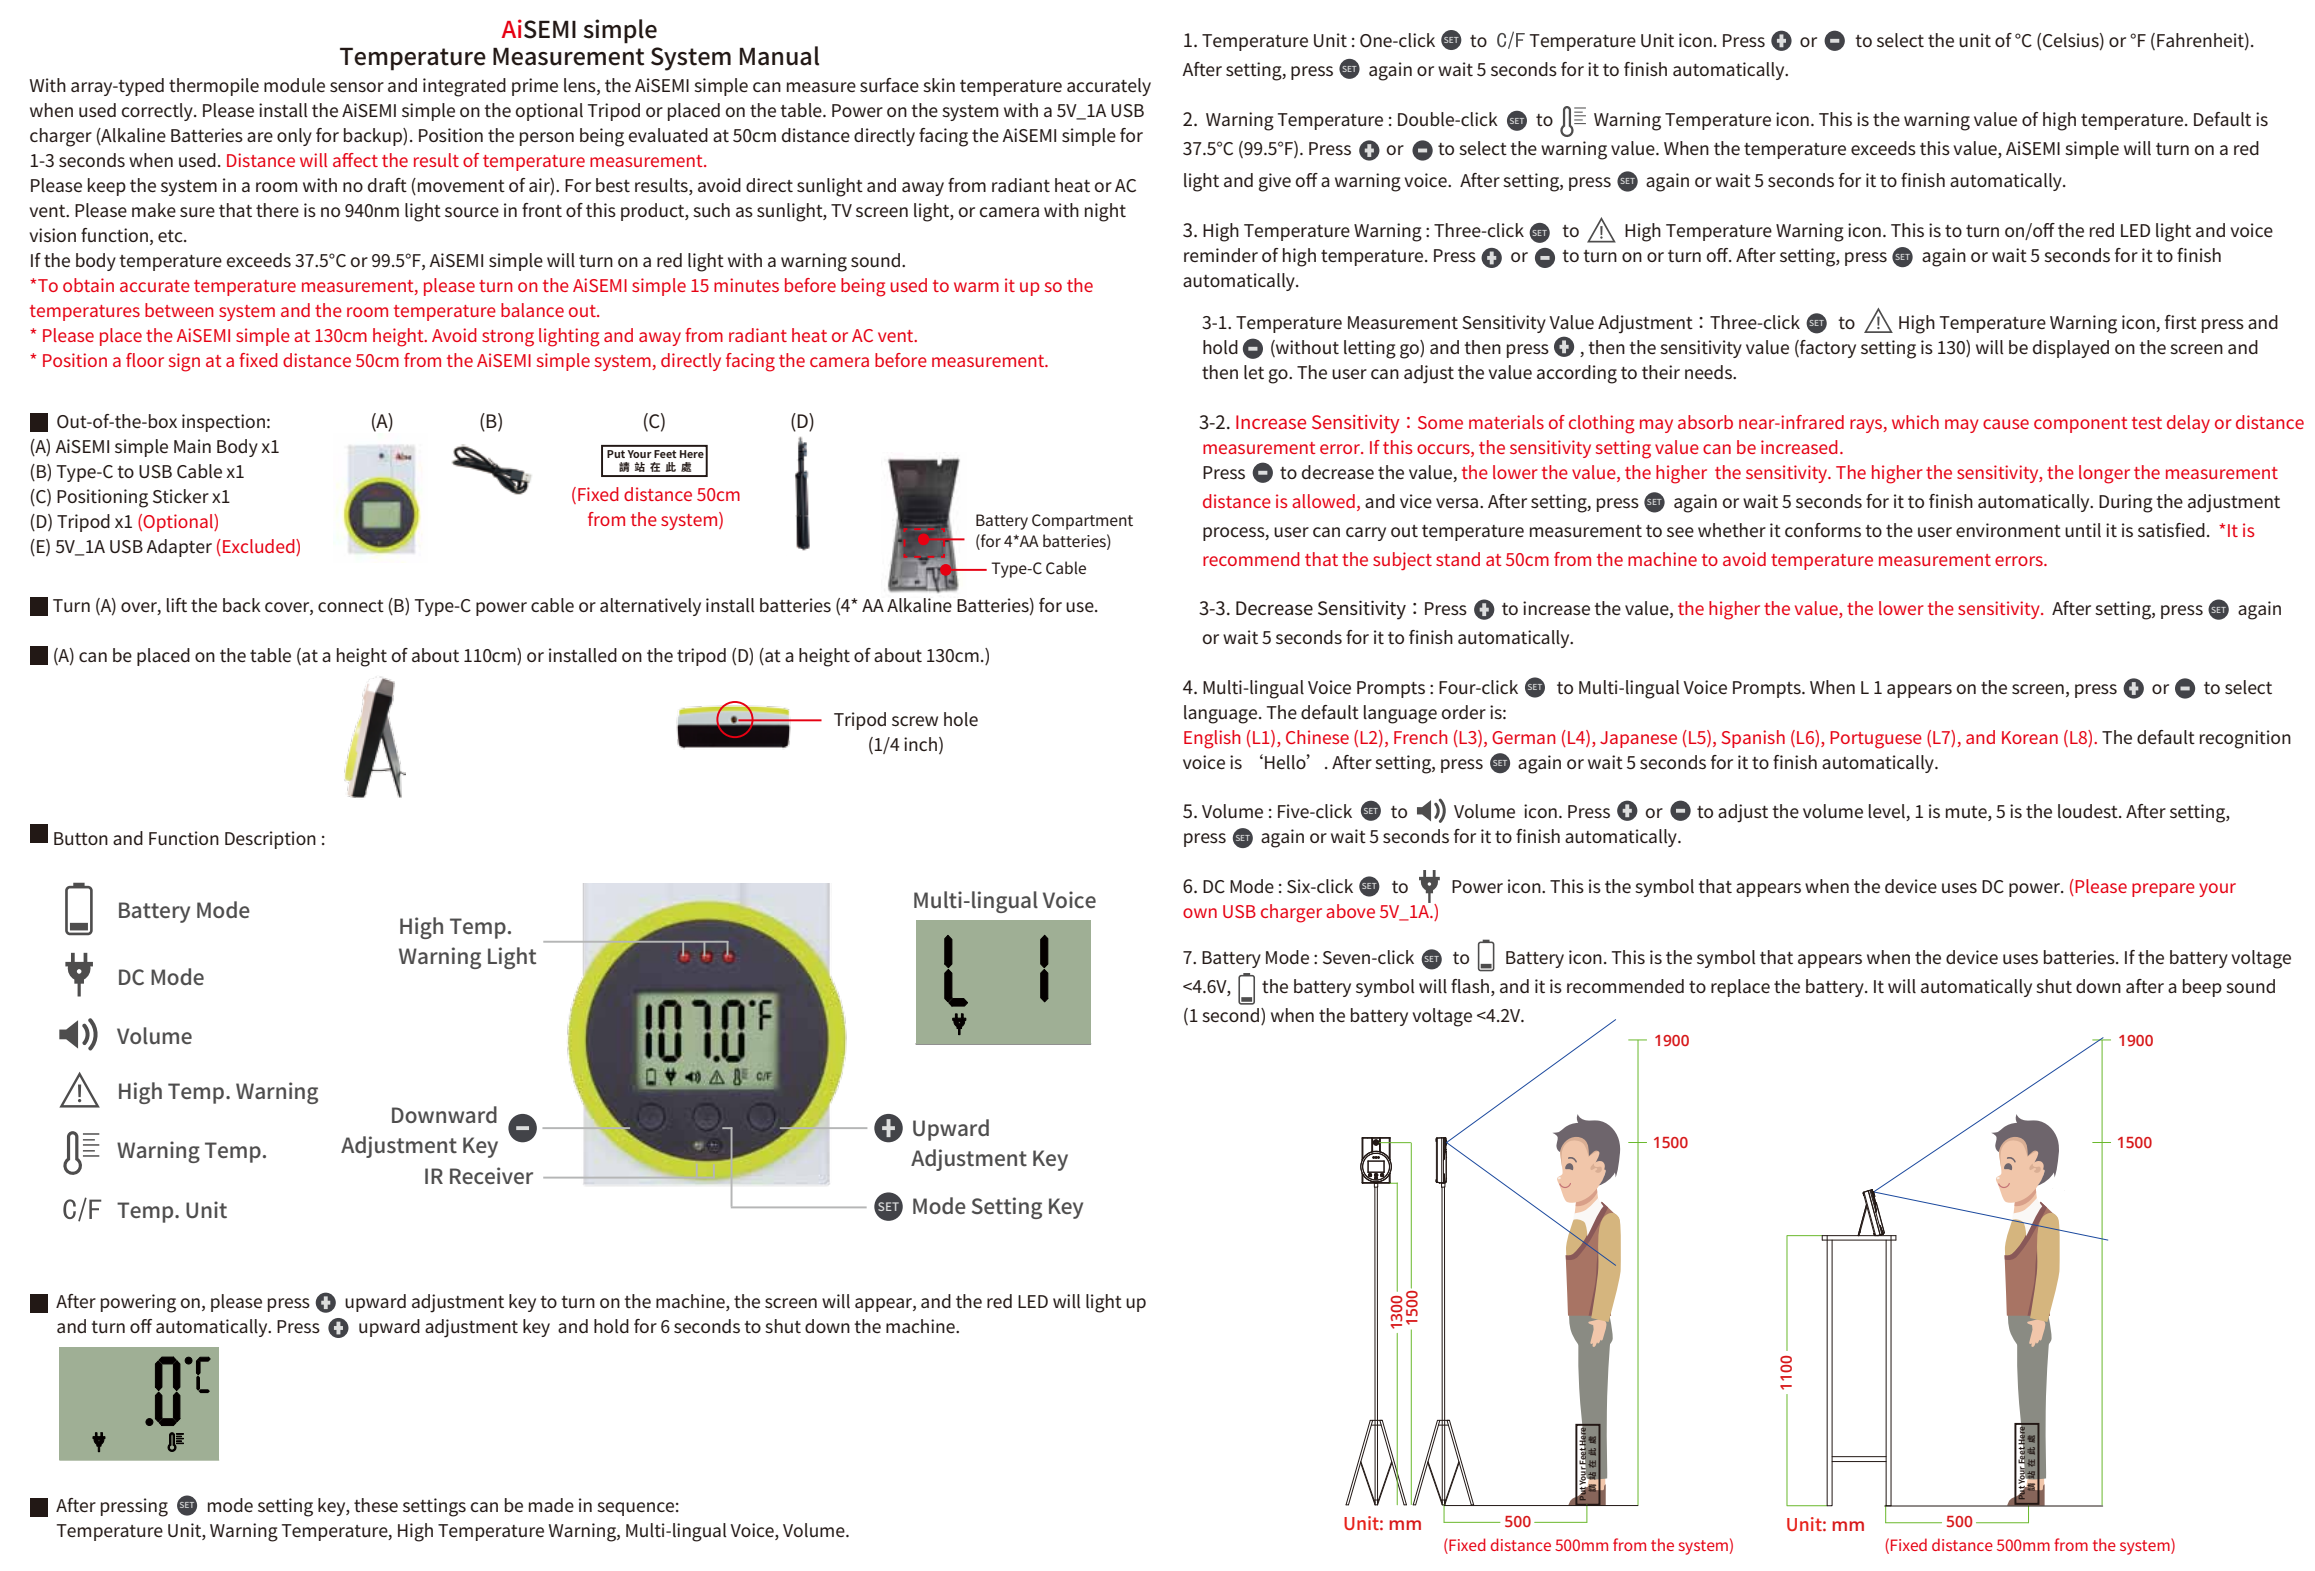 Image resolution: width=2315 pixels, height=1571 pixels. I want to click on Excluded, so click(260, 547).
